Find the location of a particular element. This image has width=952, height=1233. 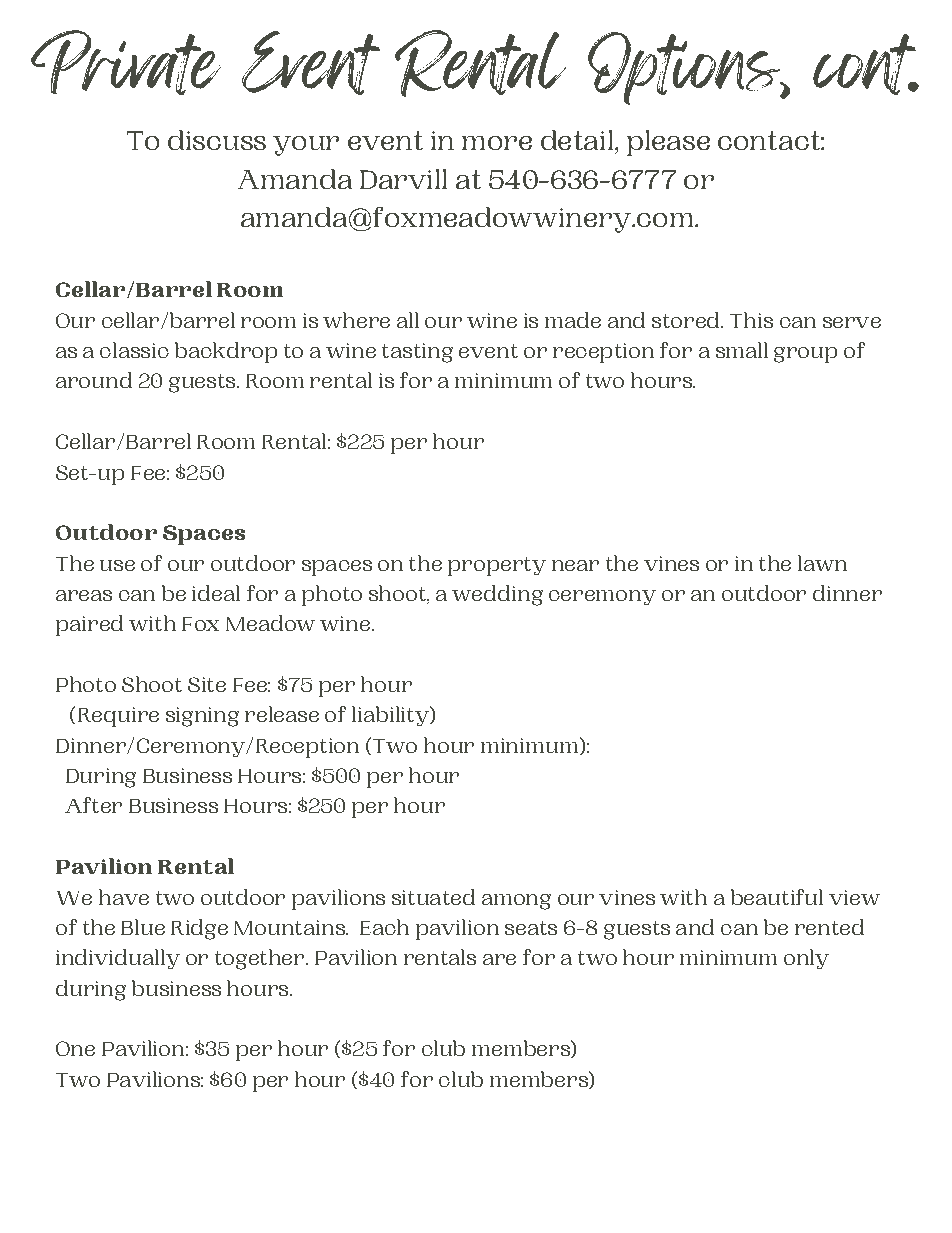

Private is located at coordinates (126, 62).
